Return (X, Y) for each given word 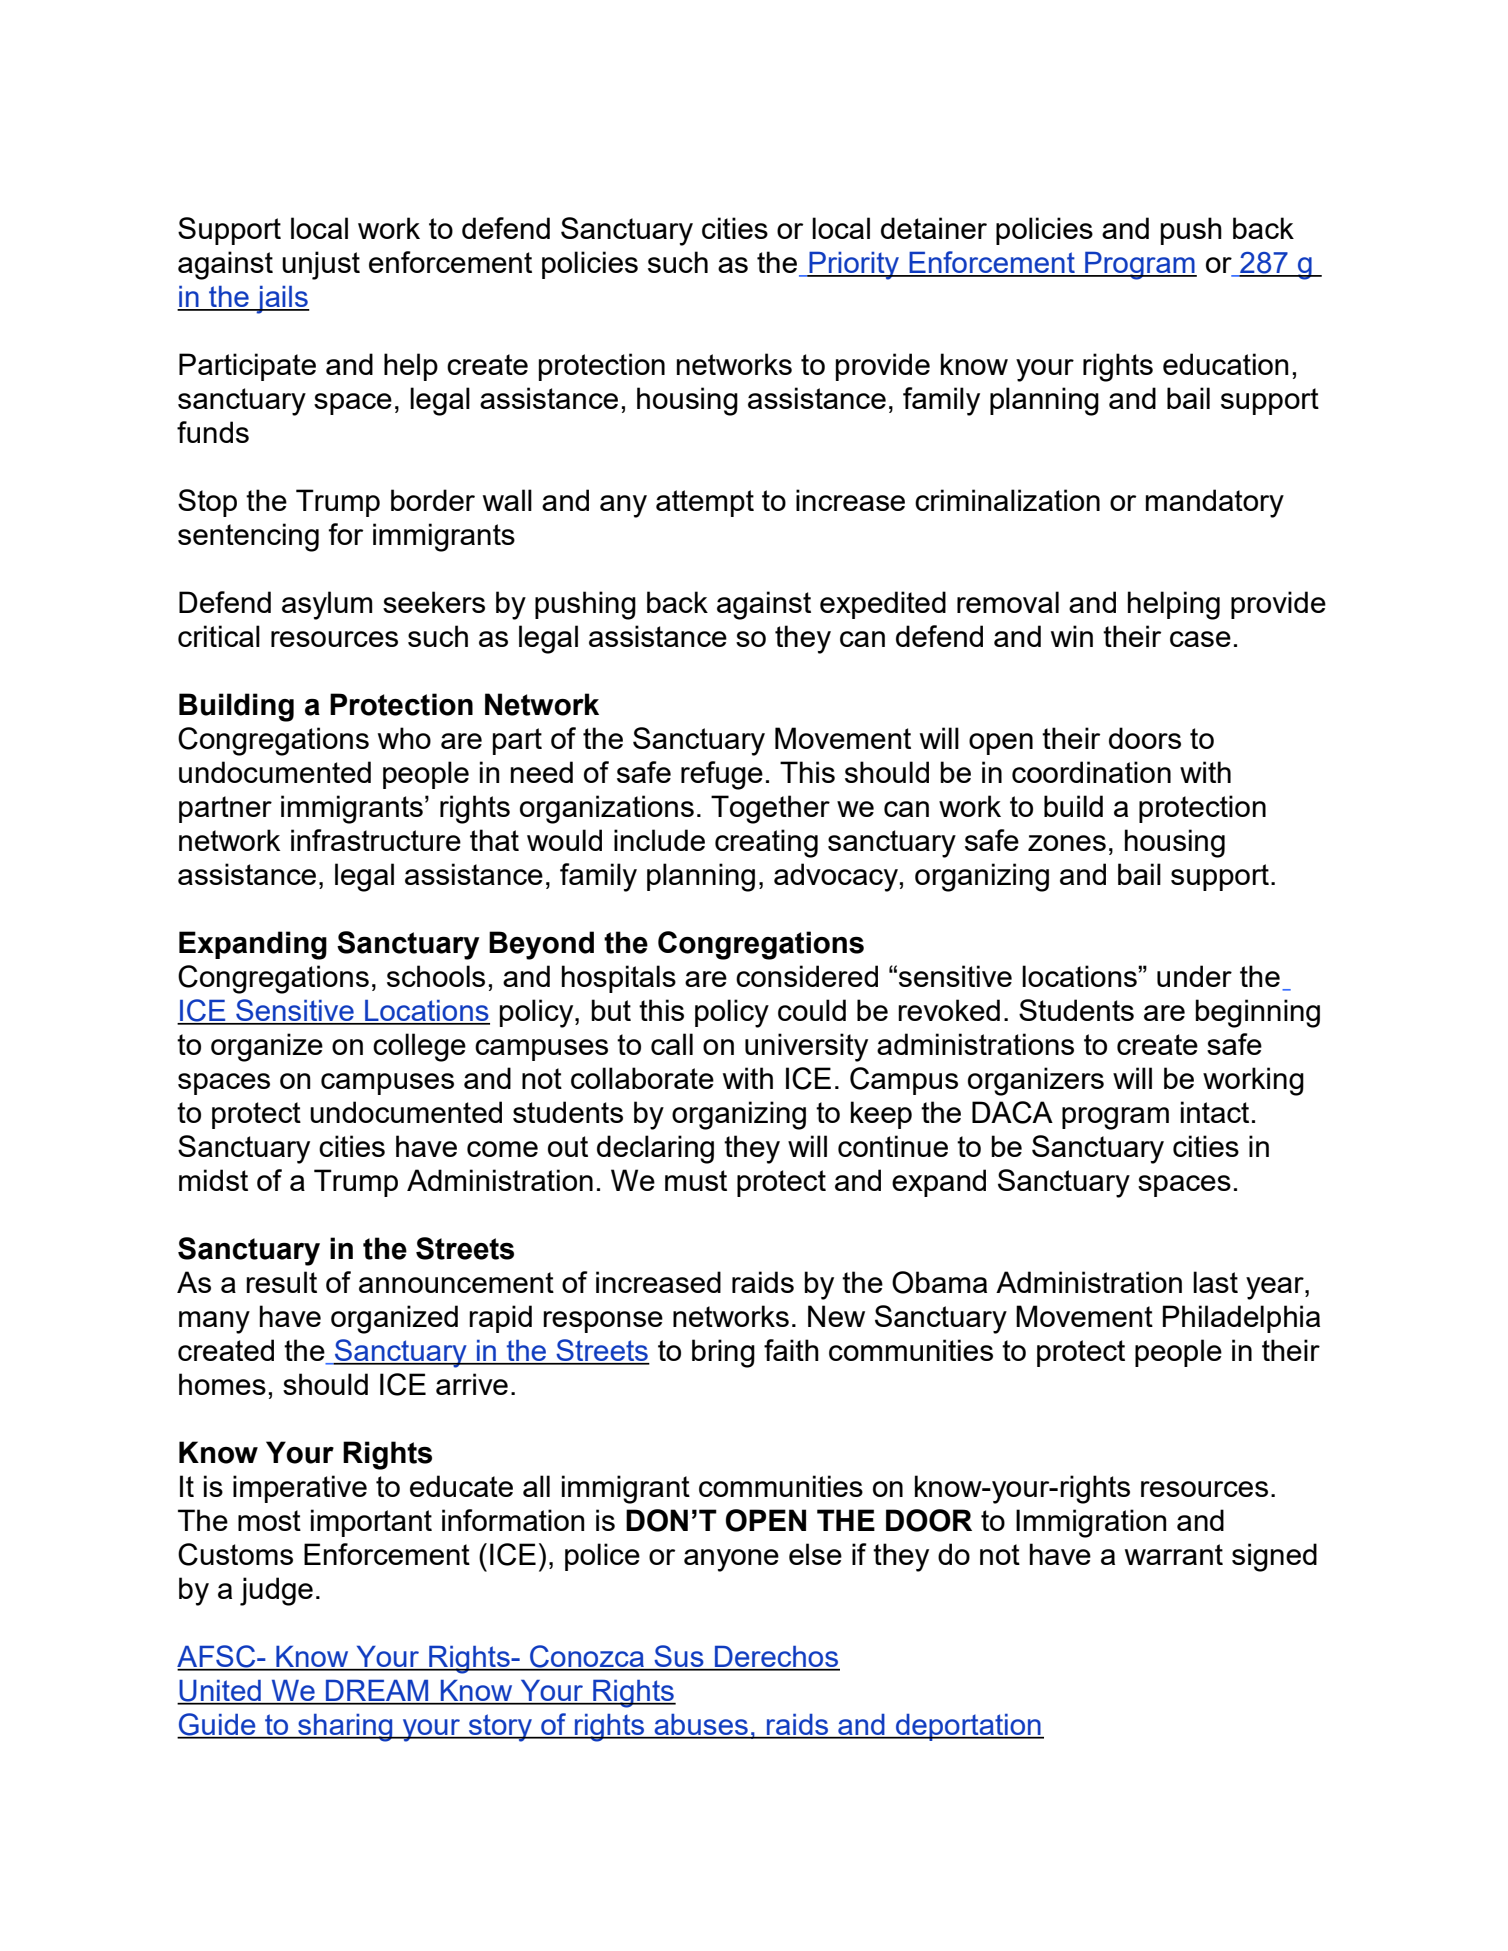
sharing (345, 1728)
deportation (968, 1727)
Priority (854, 266)
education (1226, 364)
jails (282, 300)
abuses (701, 1726)
